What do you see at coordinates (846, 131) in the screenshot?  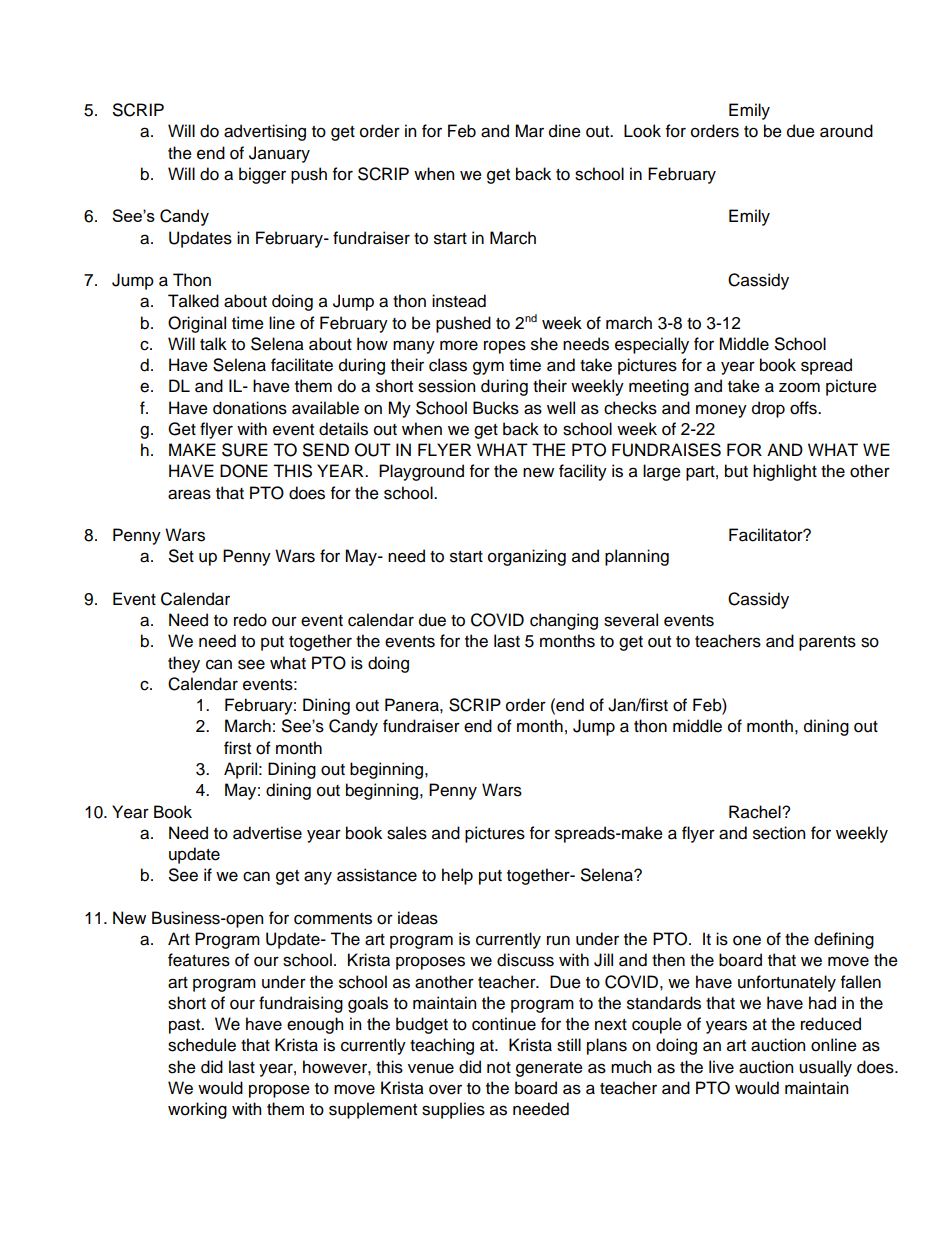 I see `around` at bounding box center [846, 131].
